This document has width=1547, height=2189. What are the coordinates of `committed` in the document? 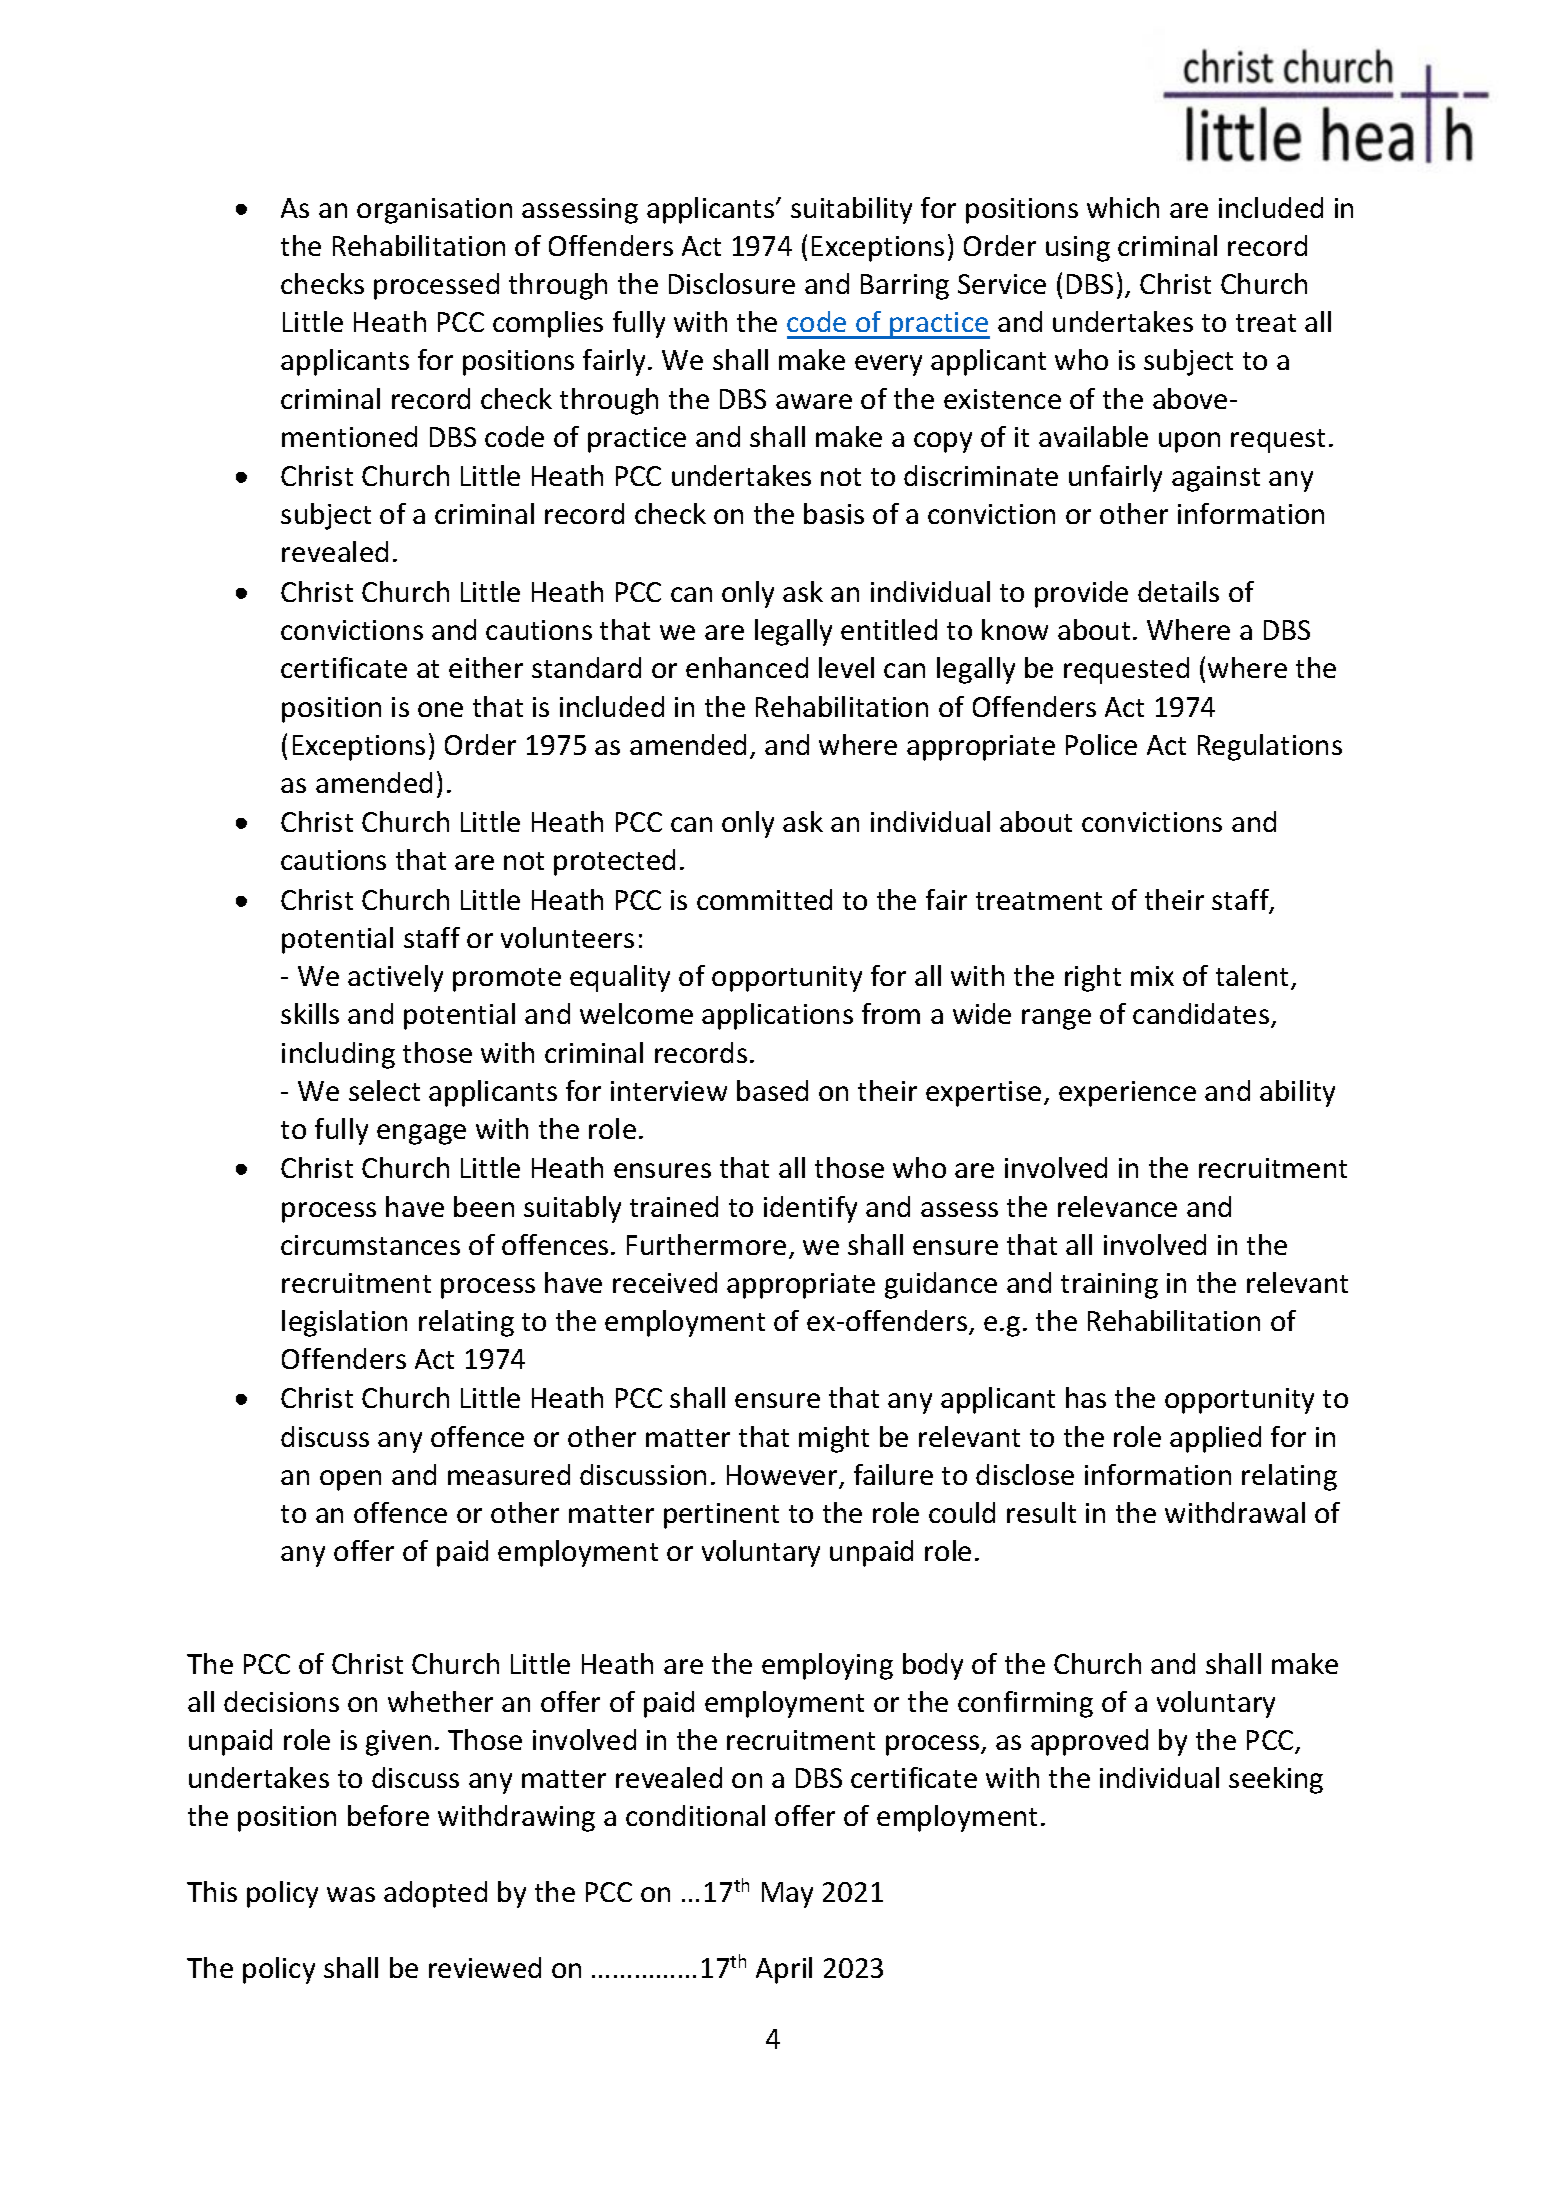 It's located at (764, 899).
